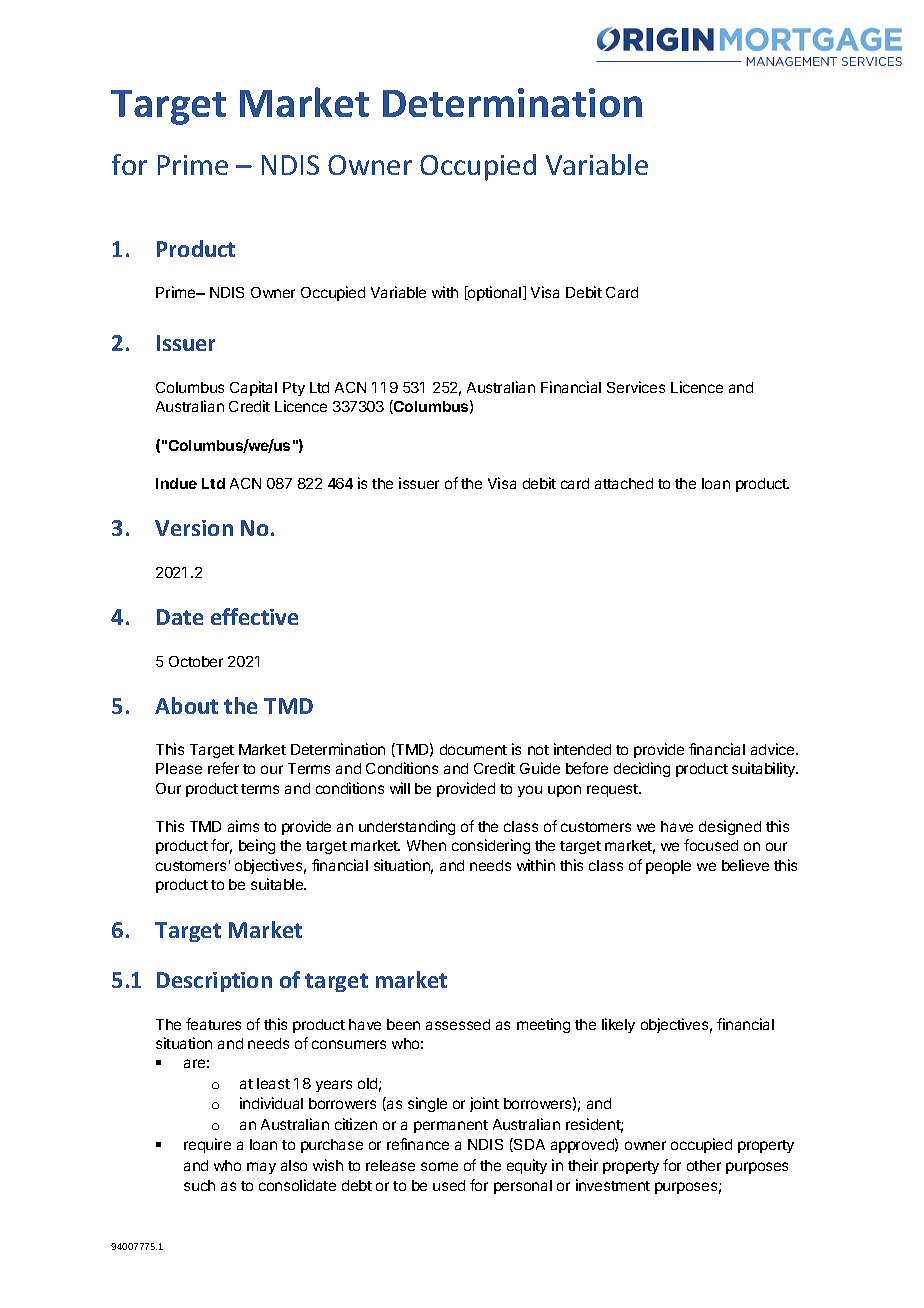 This document has height=1308, width=924. What do you see at coordinates (261, 1168) in the document?
I see `may` at bounding box center [261, 1168].
